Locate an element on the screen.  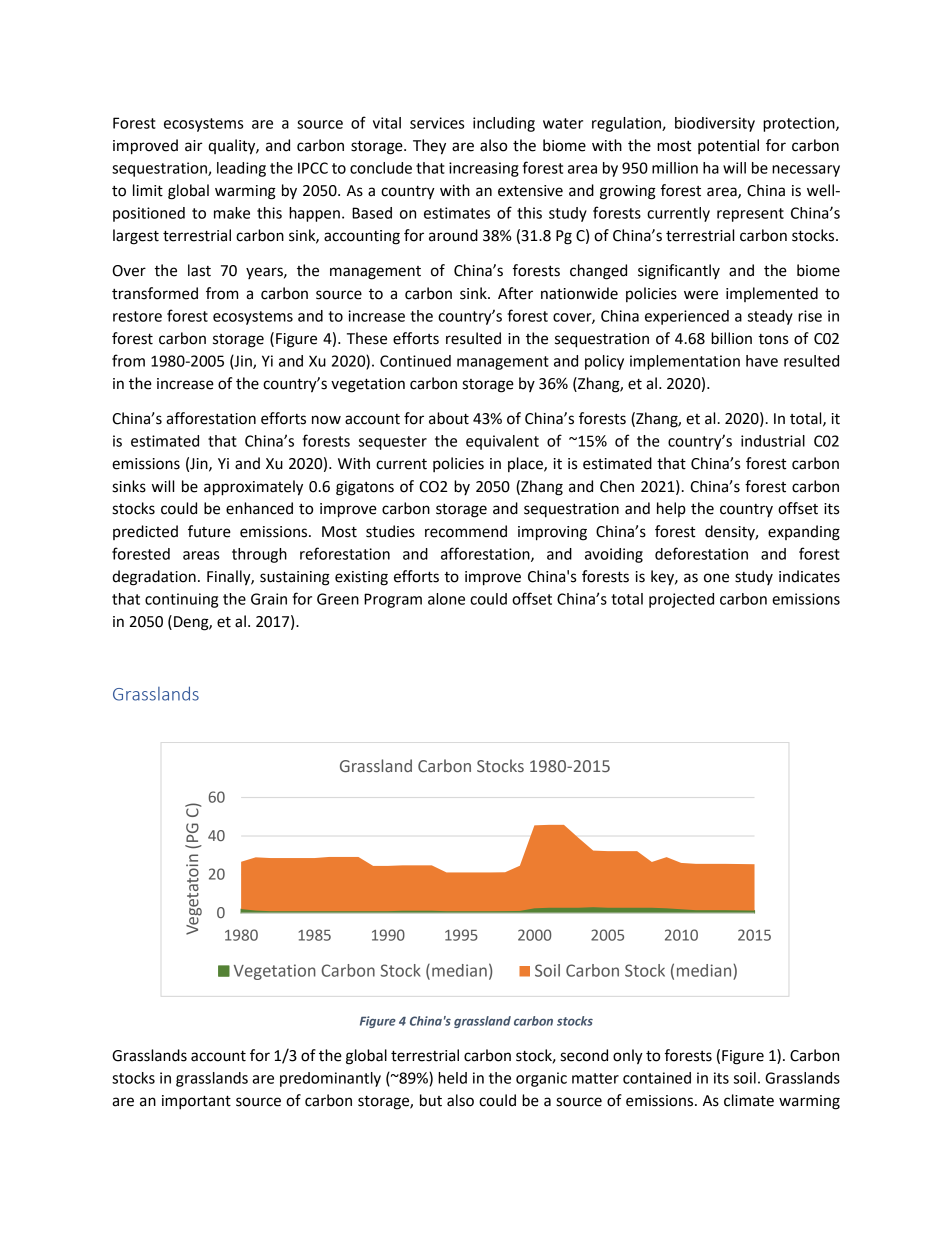
about is located at coordinates (449, 418).
